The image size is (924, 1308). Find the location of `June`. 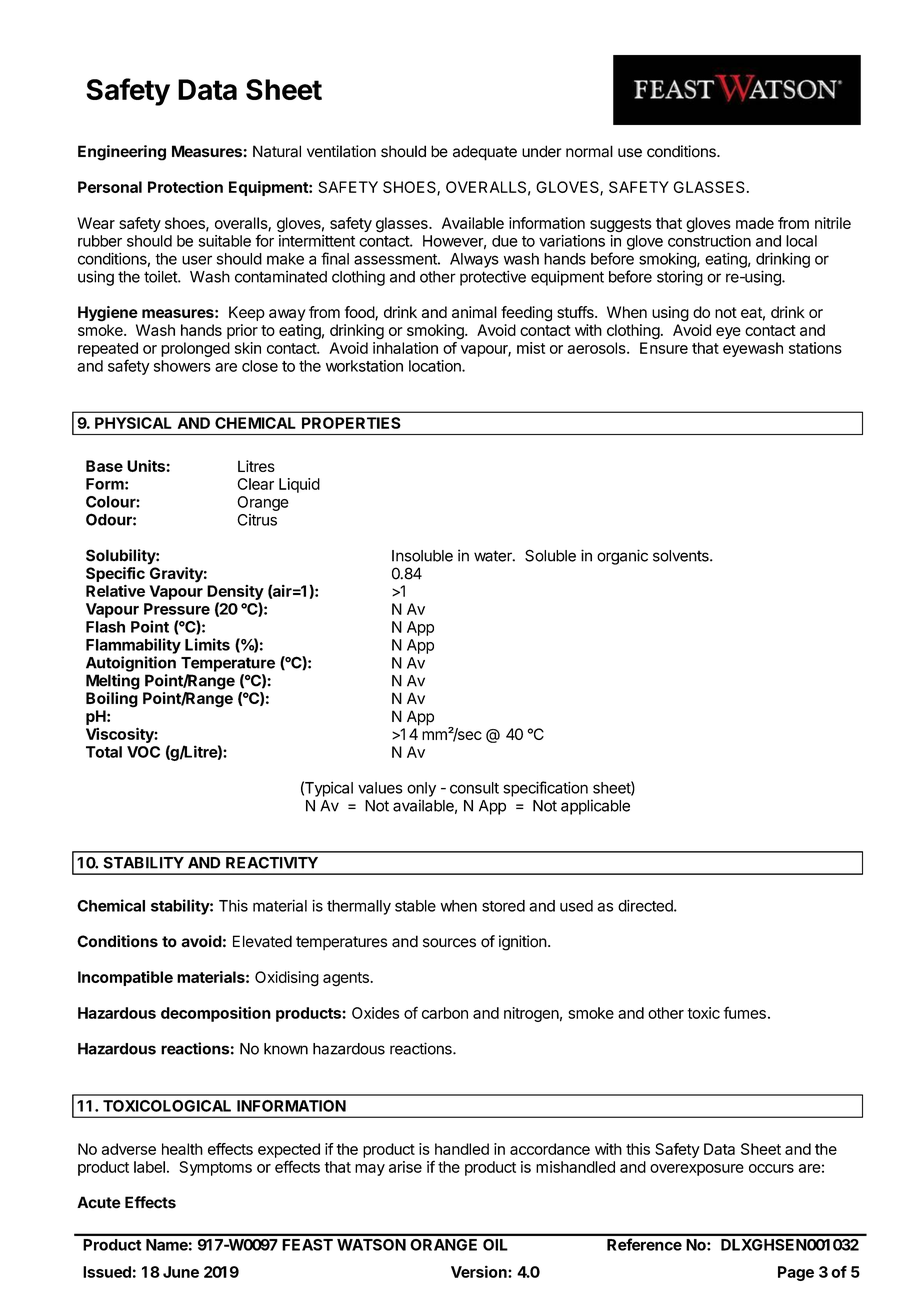

June is located at coordinates (181, 1272).
